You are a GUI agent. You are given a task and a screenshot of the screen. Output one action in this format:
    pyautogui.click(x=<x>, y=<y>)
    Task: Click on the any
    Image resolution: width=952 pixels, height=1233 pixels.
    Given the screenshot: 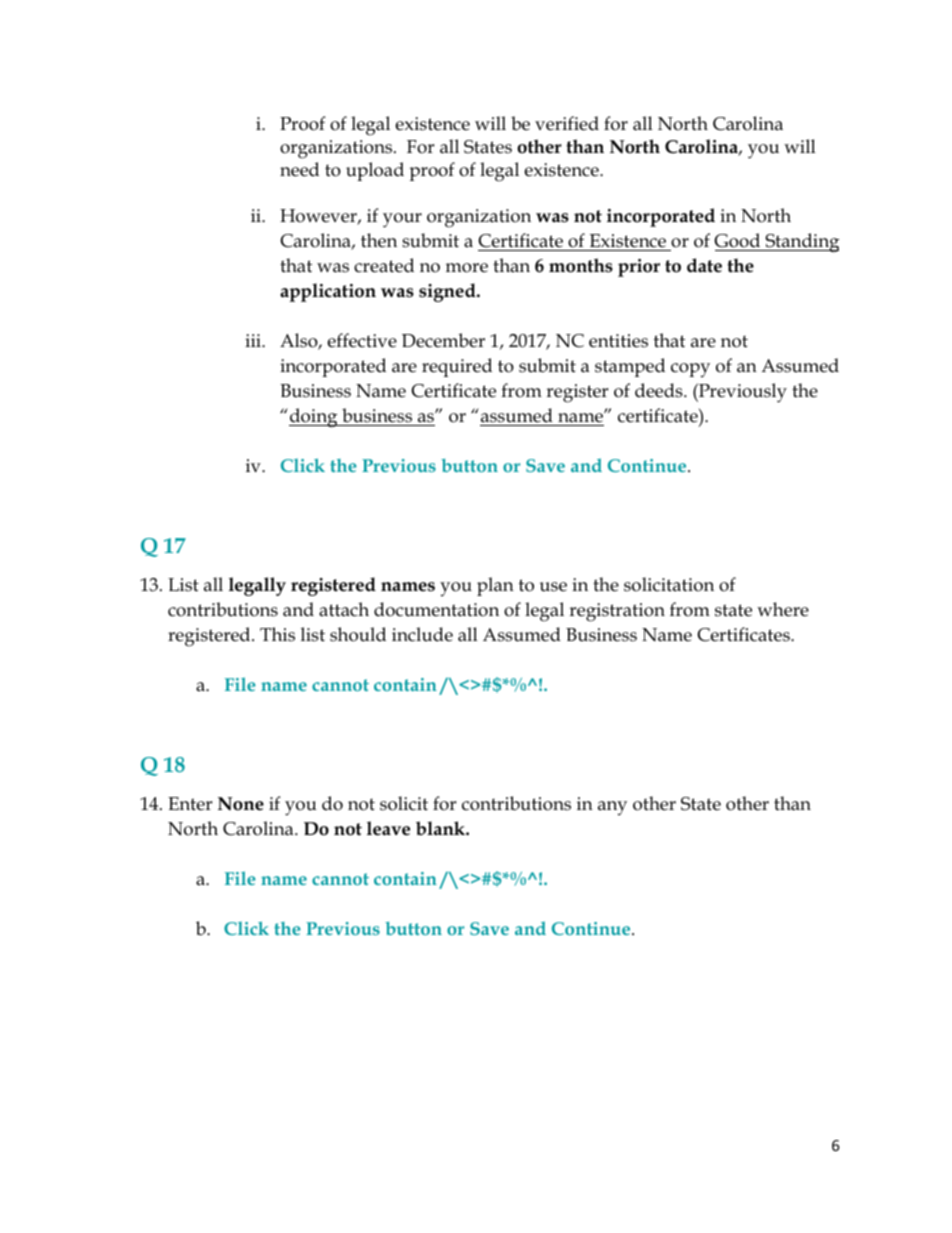 What is the action you would take?
    pyautogui.click(x=612, y=808)
